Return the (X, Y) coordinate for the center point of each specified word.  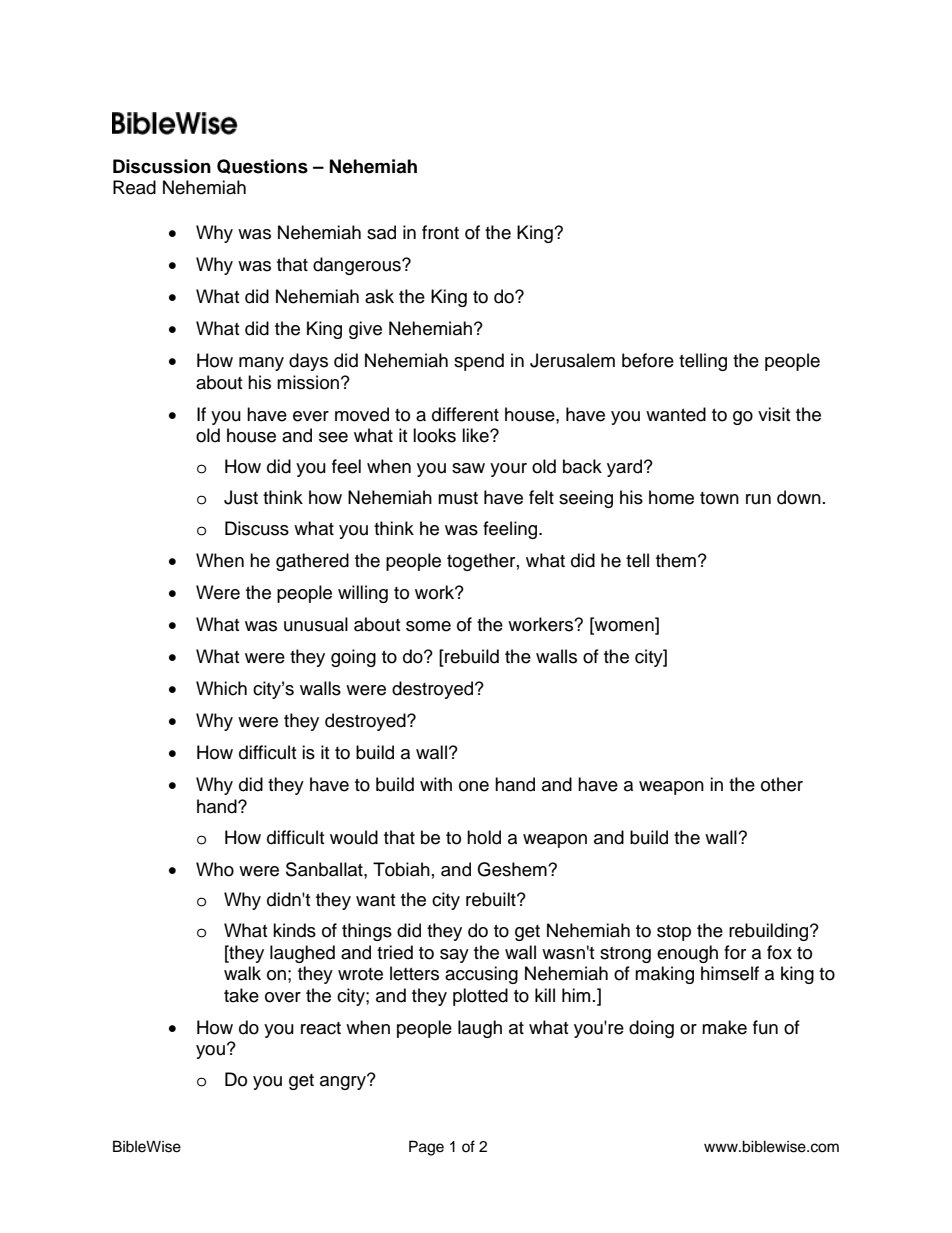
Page (426, 1148)
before (648, 360)
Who (215, 869)
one (474, 786)
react (321, 1028)
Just (241, 497)
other (782, 784)
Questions (262, 166)
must (458, 498)
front (440, 232)
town (719, 498)
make (724, 1027)
